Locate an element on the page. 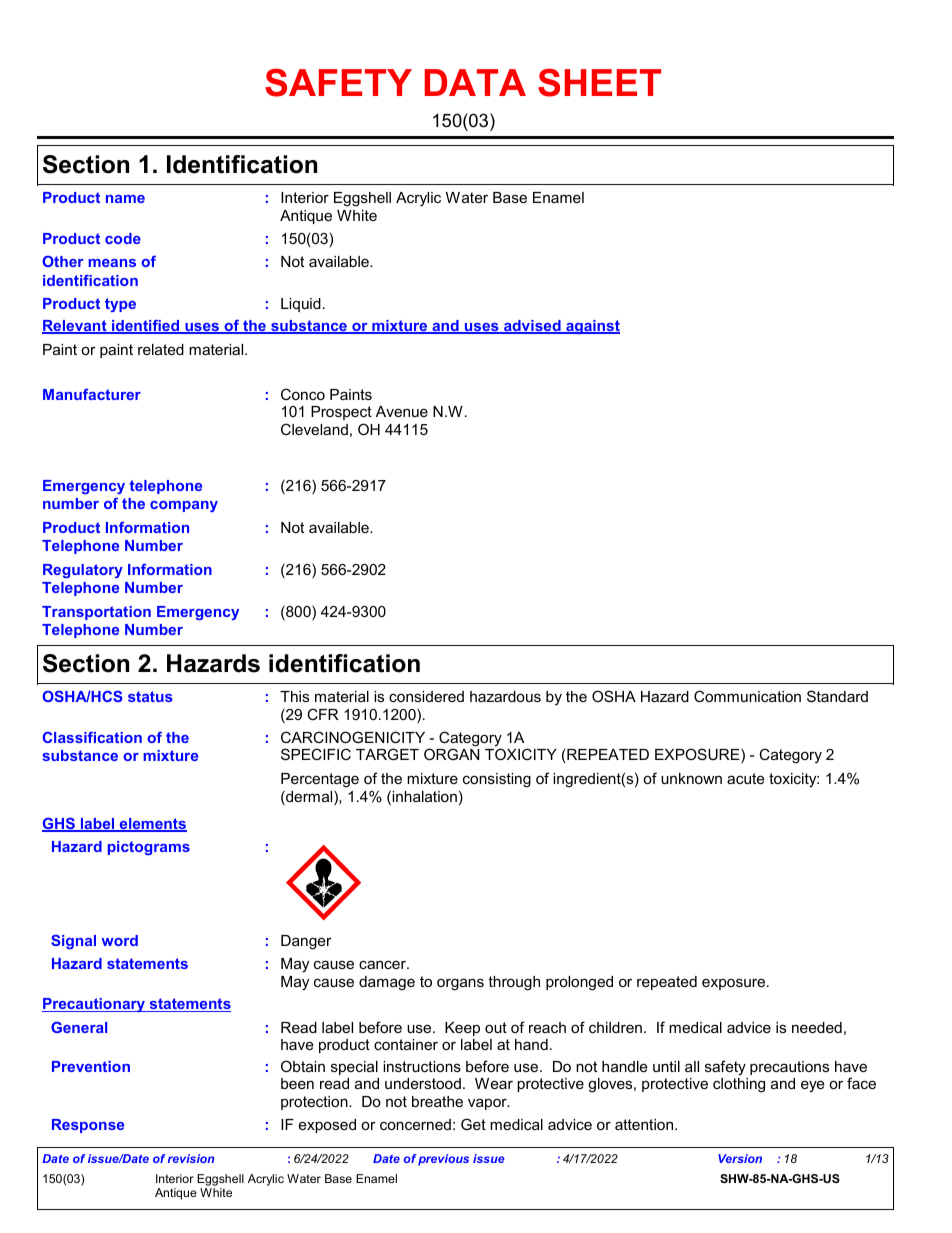 This page has width=952, height=1233. code is located at coordinates (123, 238).
